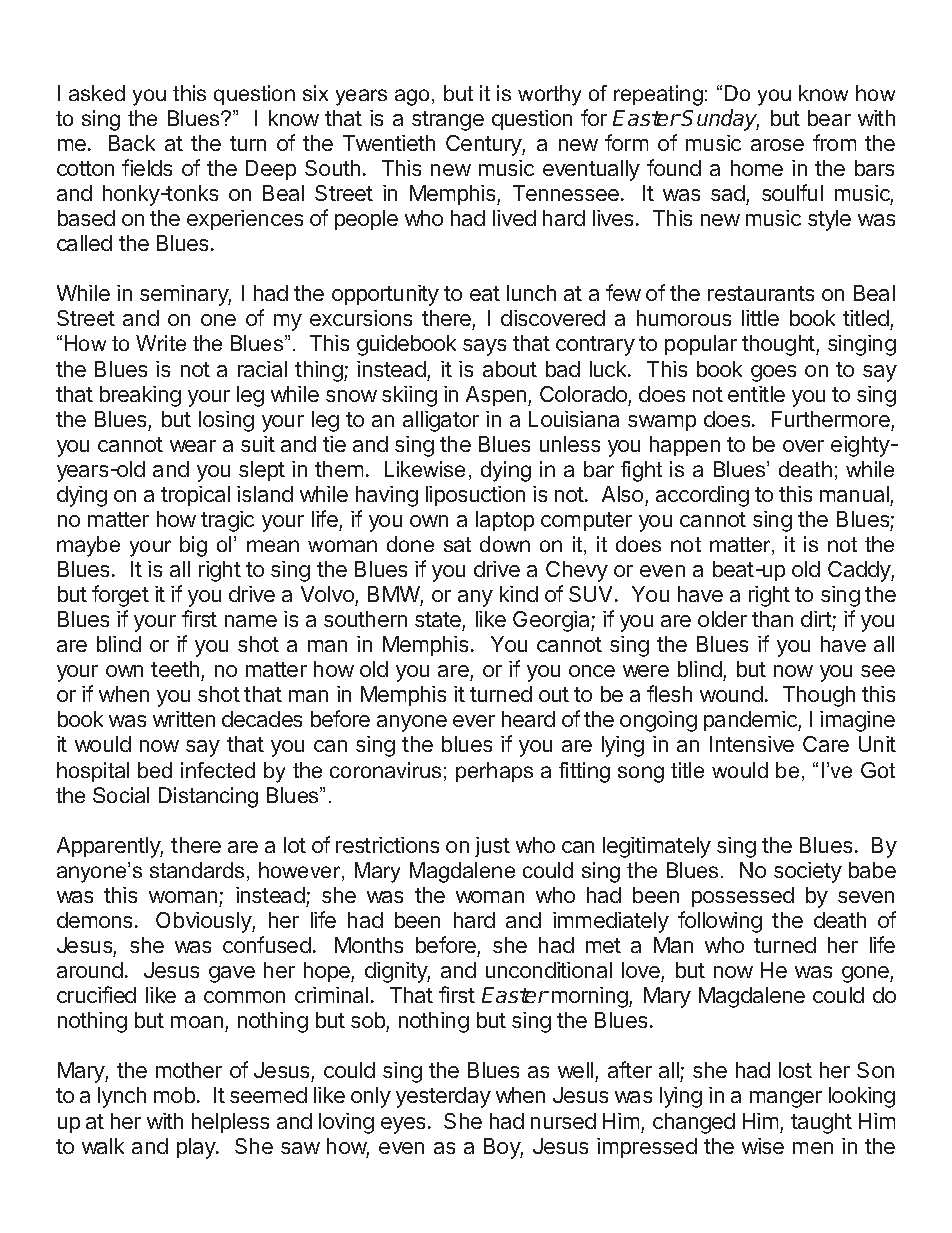  What do you see at coordinates (492, 847) in the document?
I see `just` at bounding box center [492, 847].
